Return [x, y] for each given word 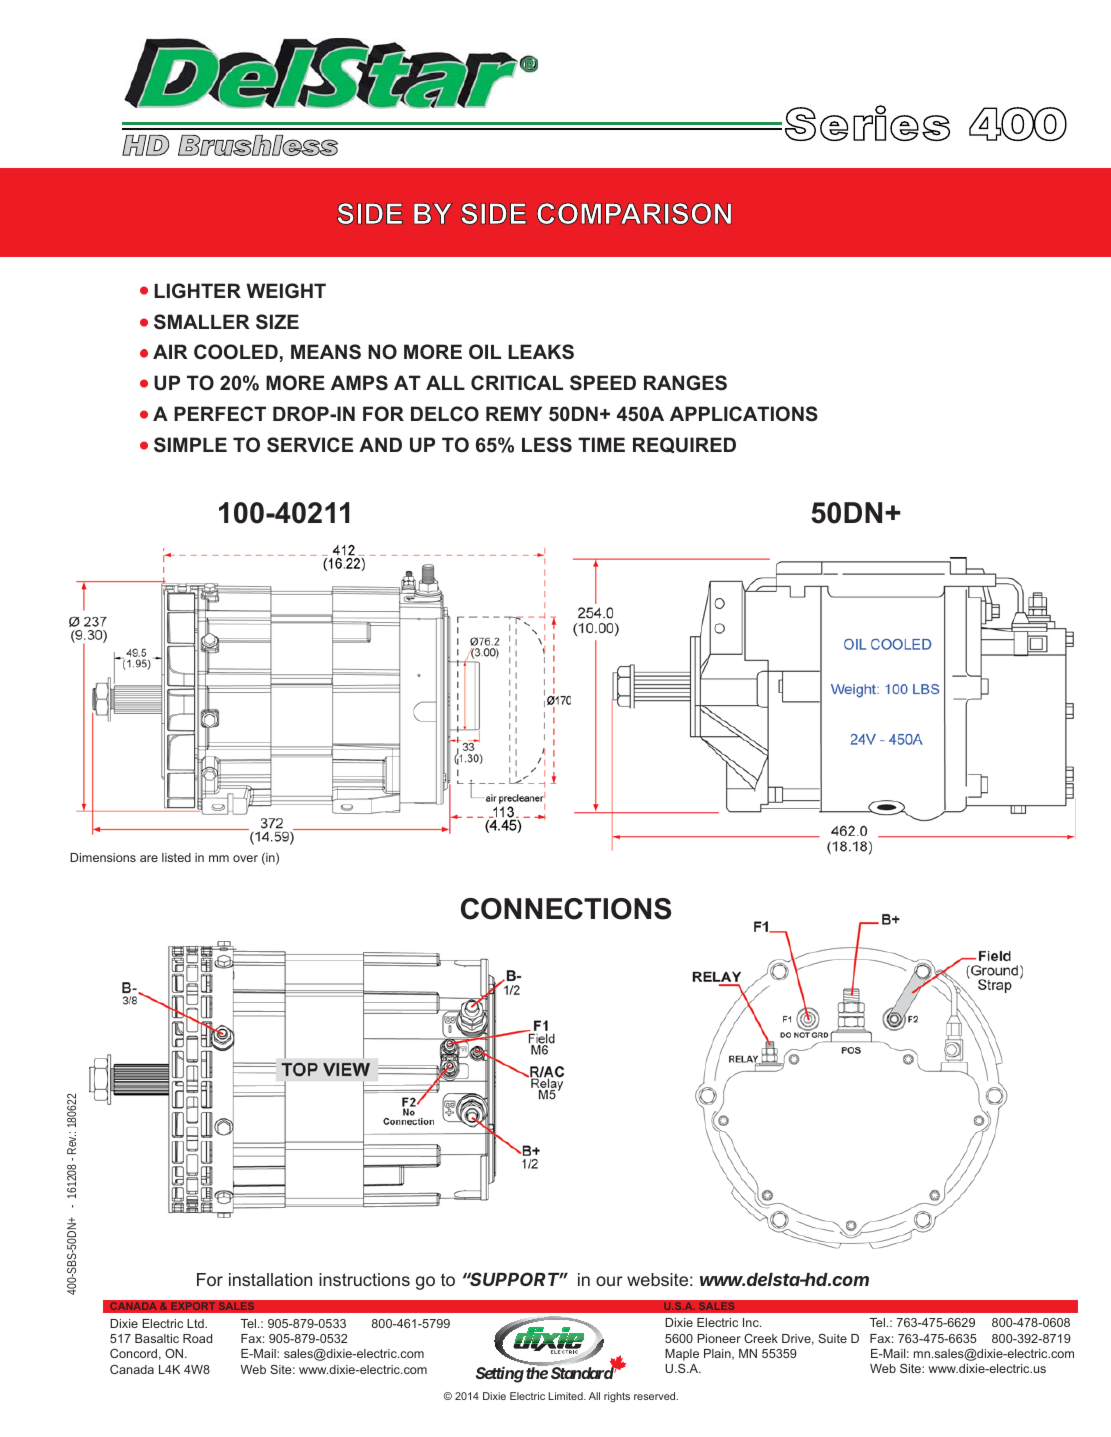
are [149, 858]
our [609, 1281]
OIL [485, 351]
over [245, 858]
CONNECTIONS [566, 909]
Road [197, 1338]
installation [270, 1279]
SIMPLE [190, 445]
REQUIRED [684, 445]
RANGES [685, 383]
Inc [752, 1322]
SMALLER [202, 322]
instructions [364, 1279]
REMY [514, 413]
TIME [601, 444]
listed [176, 857]
